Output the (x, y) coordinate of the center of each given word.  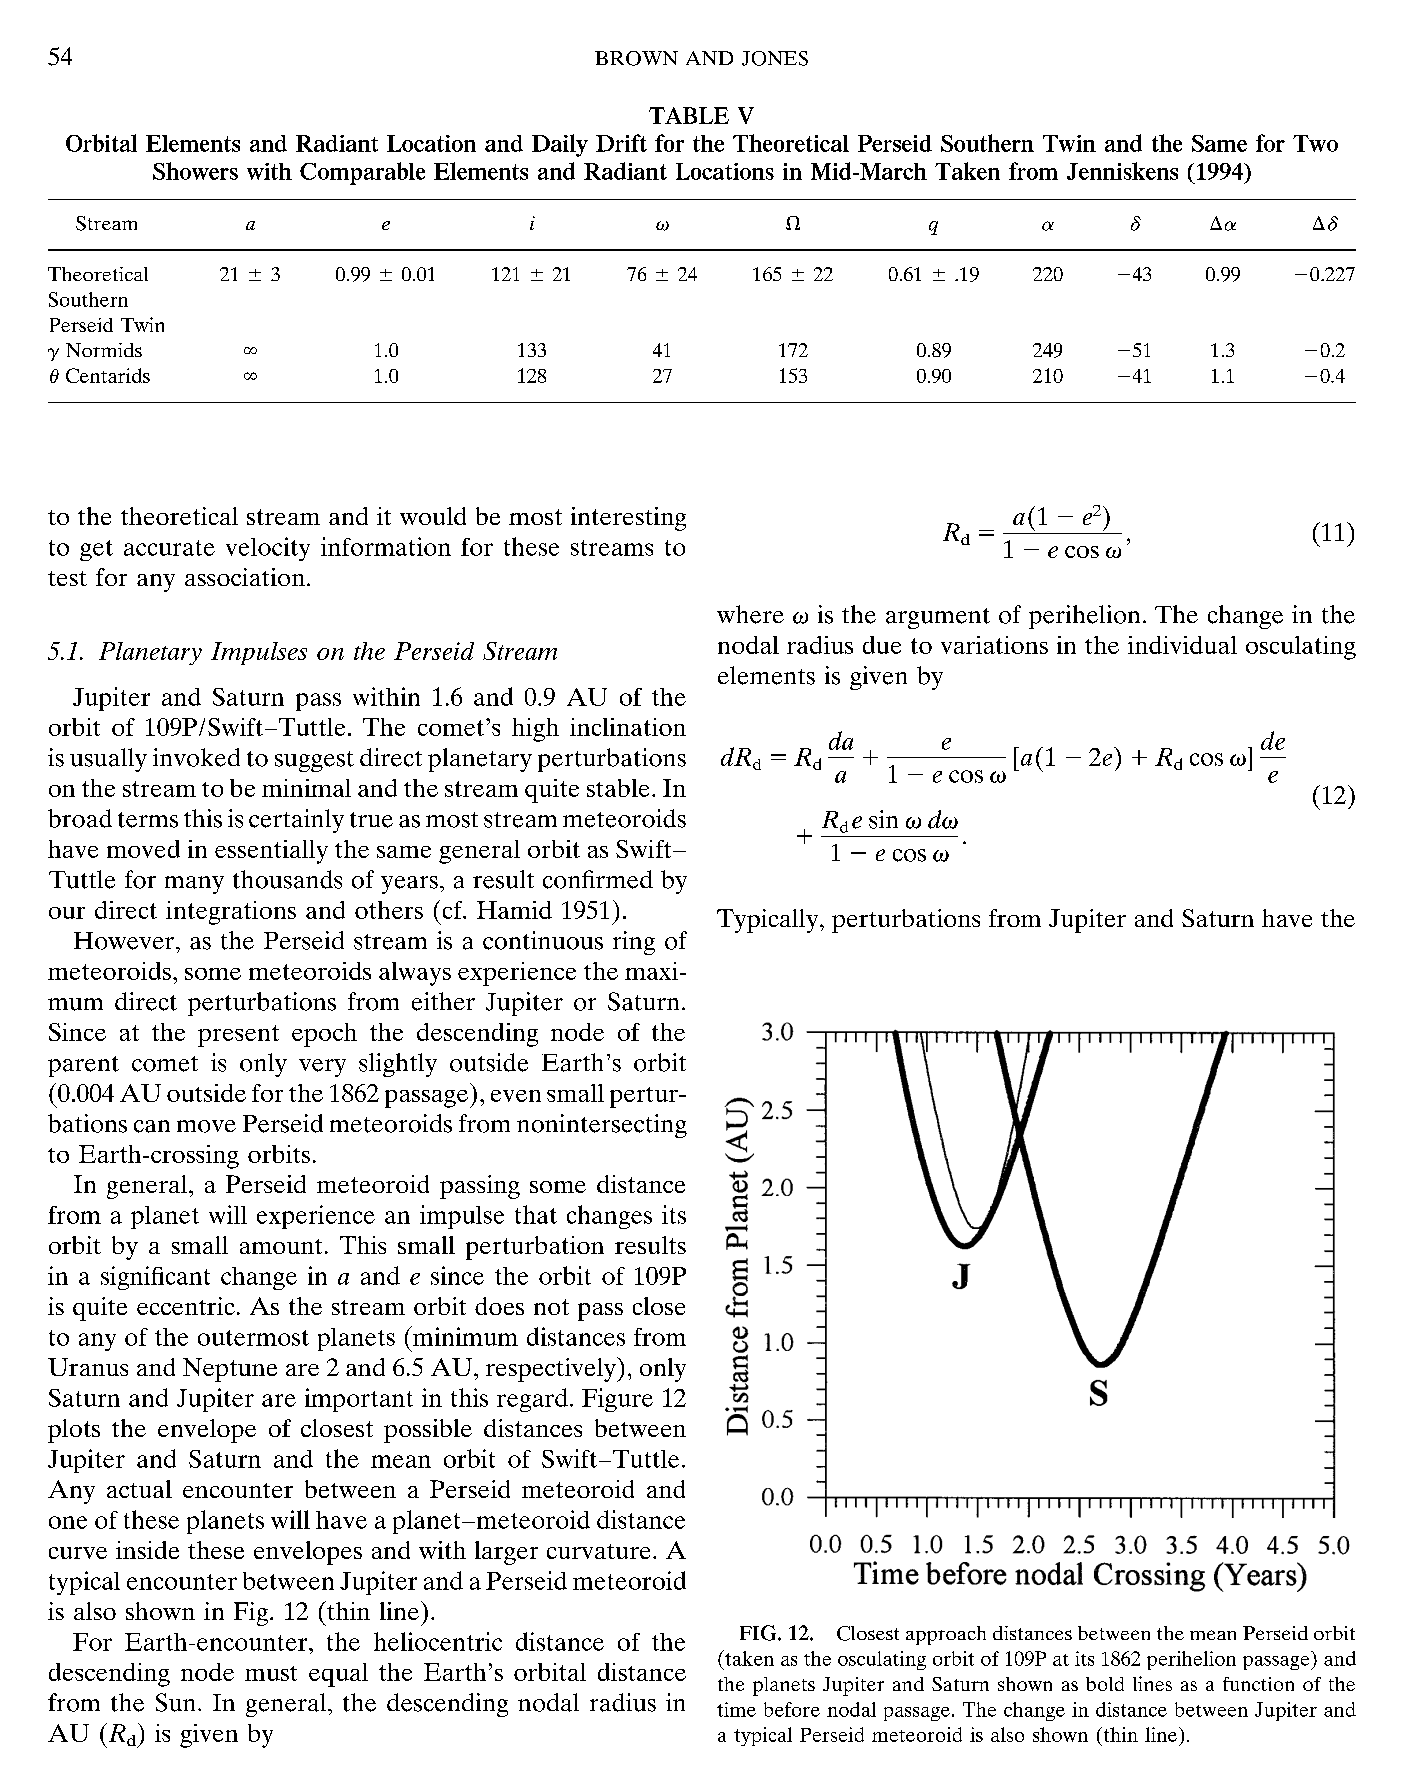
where (750, 614)
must (271, 1673)
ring (634, 943)
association (245, 577)
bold (1105, 1684)
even (516, 1096)
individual (1182, 645)
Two (1315, 143)
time (736, 1709)
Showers (195, 171)
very (322, 1068)
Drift (621, 143)
